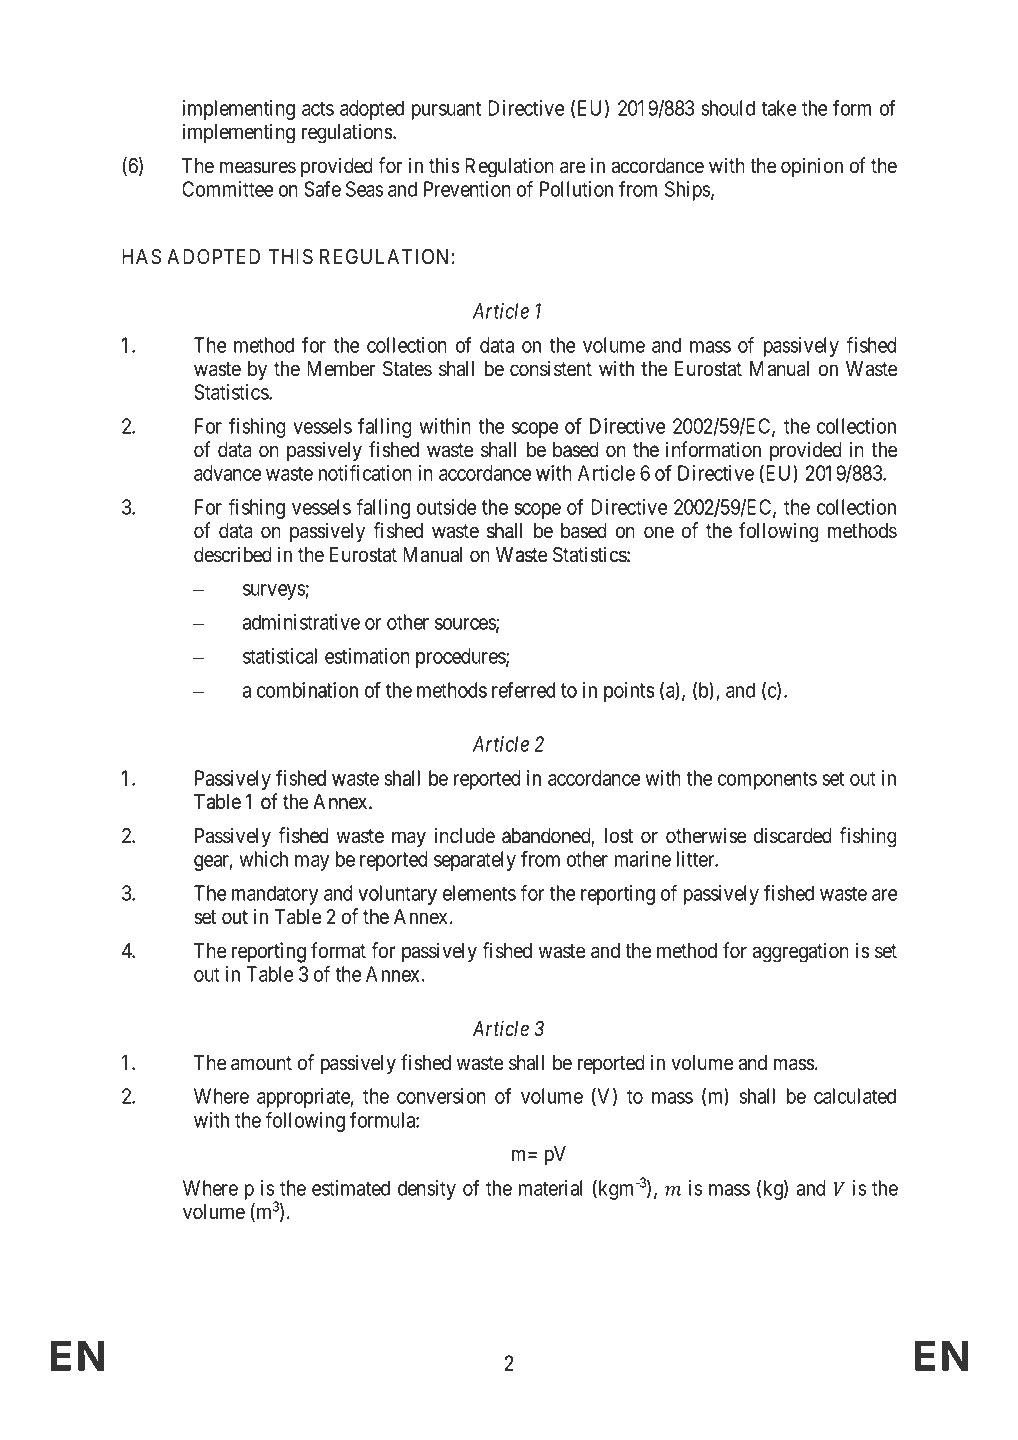  Describe the element at coordinates (261, 1063) in the screenshot. I see `amount` at that location.
